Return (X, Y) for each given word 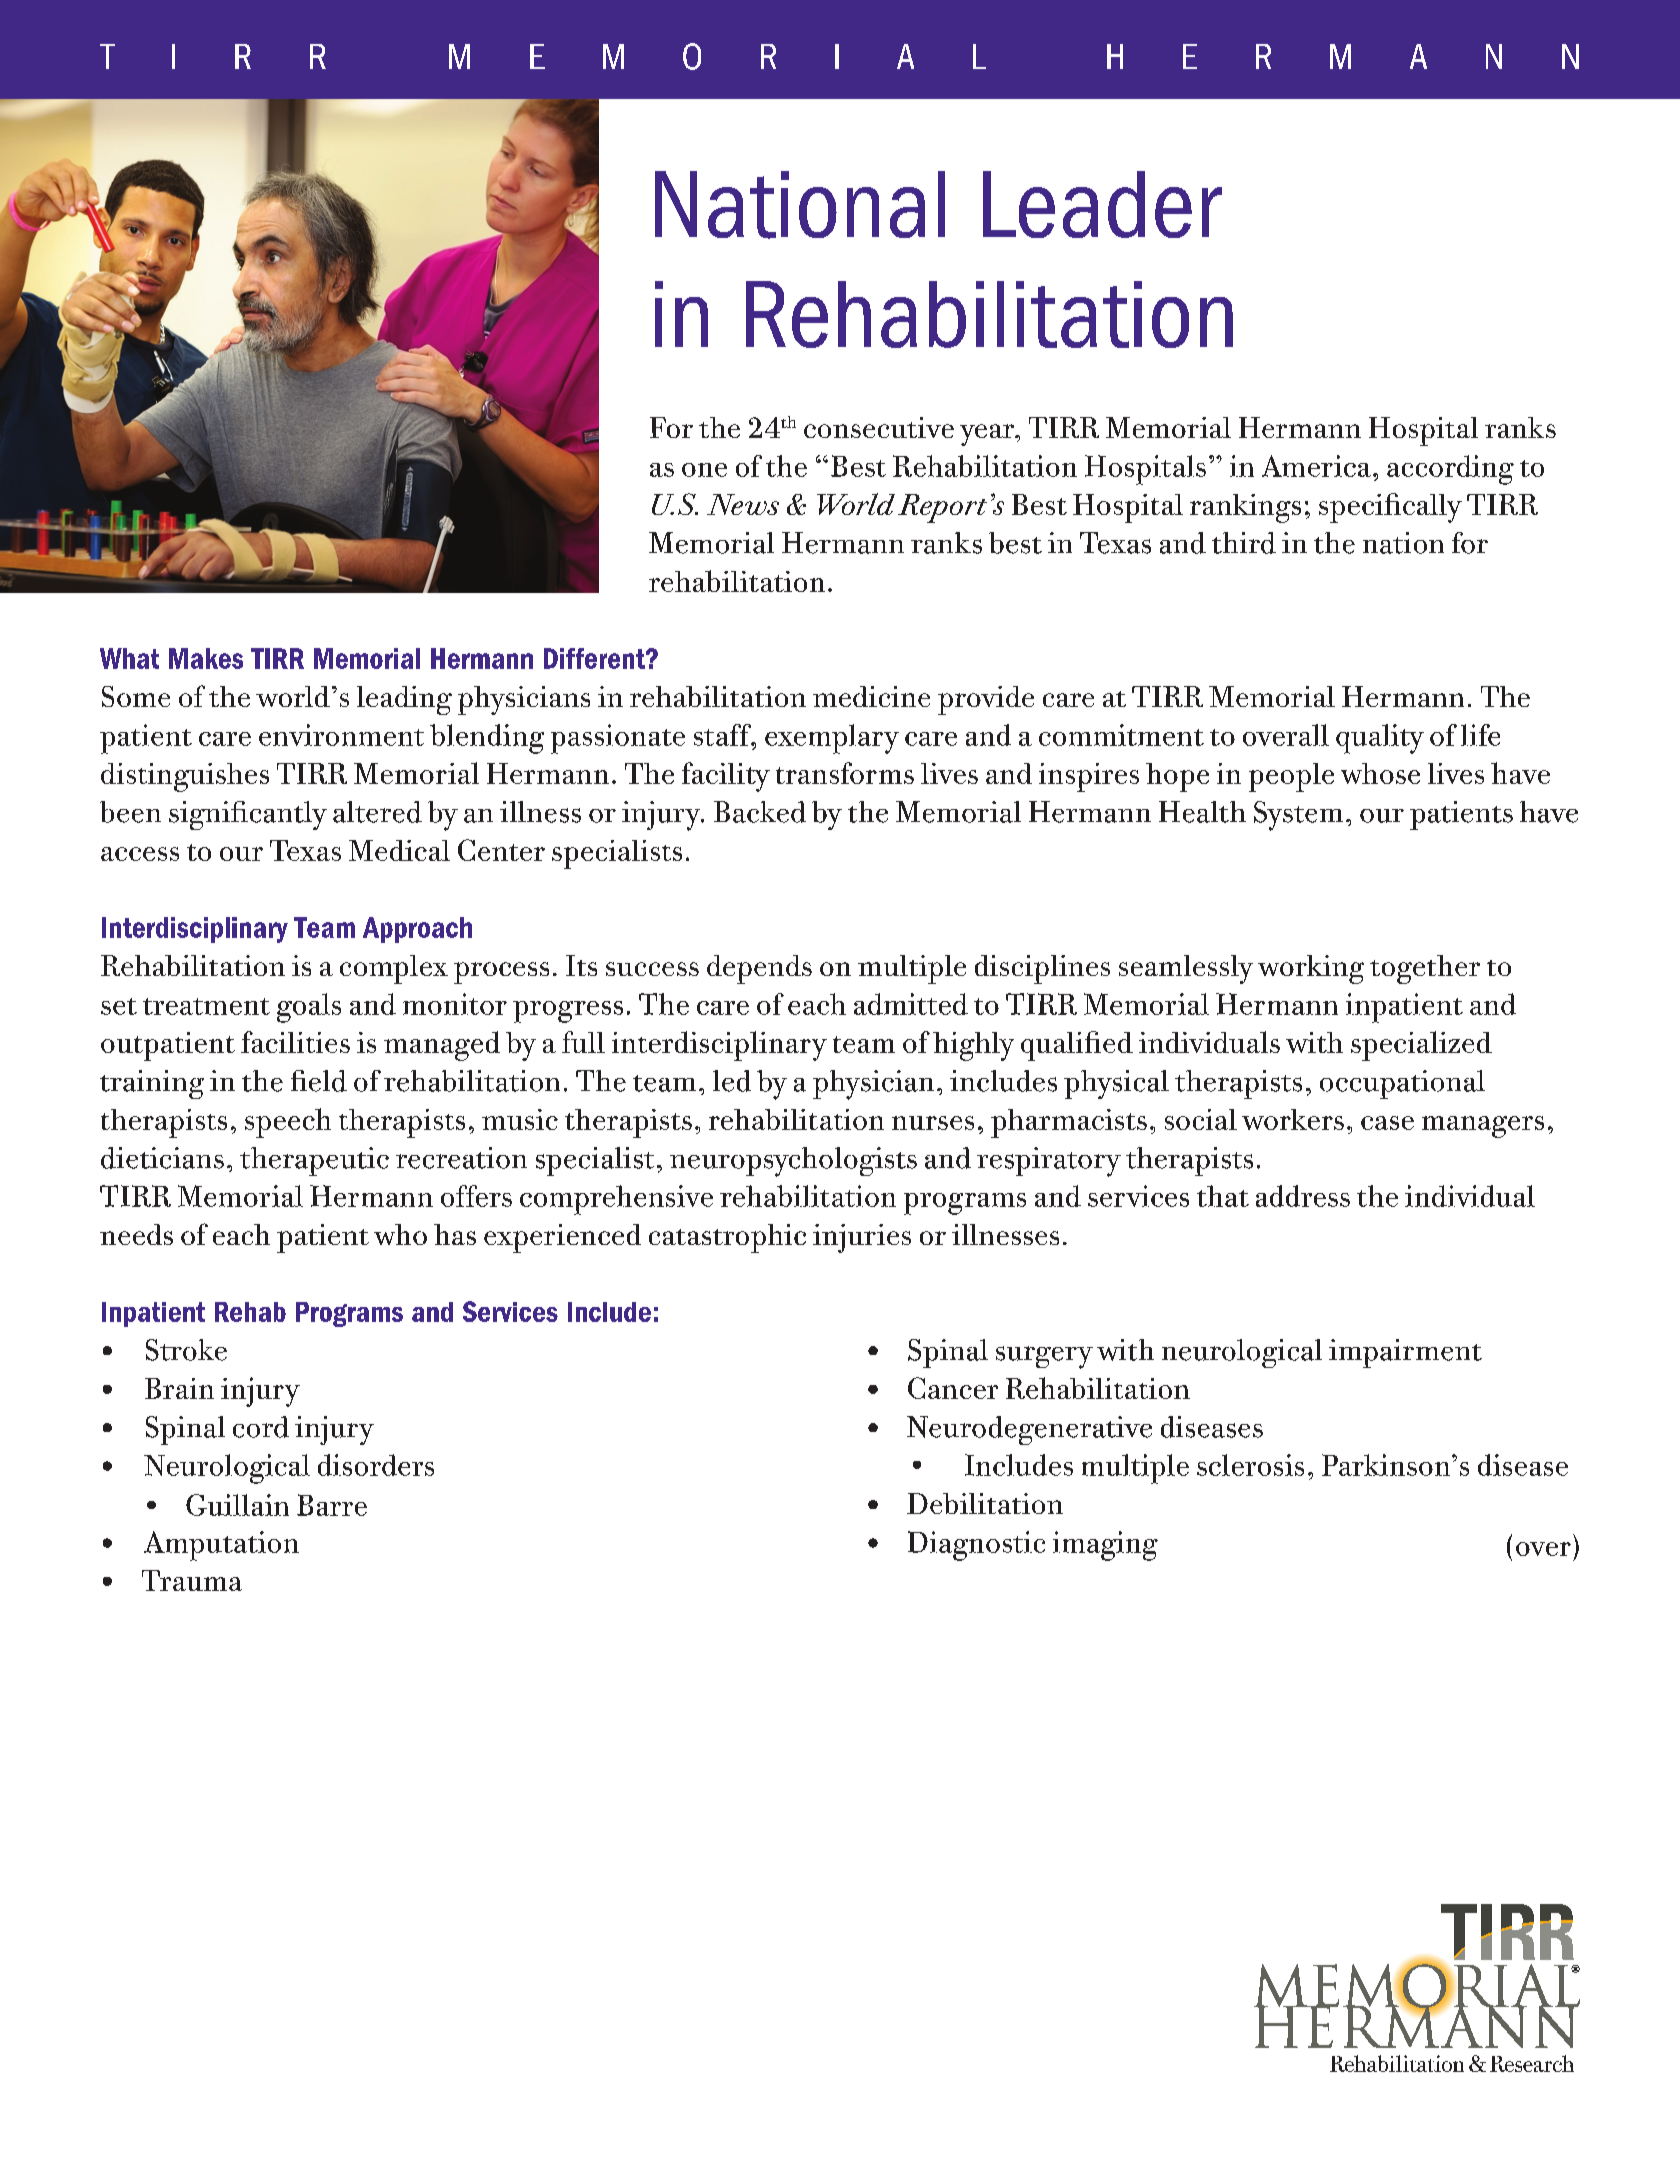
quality (1380, 739)
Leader (1102, 204)
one (704, 470)
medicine (871, 696)
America (1318, 466)
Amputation (221, 1546)
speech (288, 1123)
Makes (206, 658)
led (732, 1081)
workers (1293, 1119)
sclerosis (1250, 1465)
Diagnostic (976, 1546)
